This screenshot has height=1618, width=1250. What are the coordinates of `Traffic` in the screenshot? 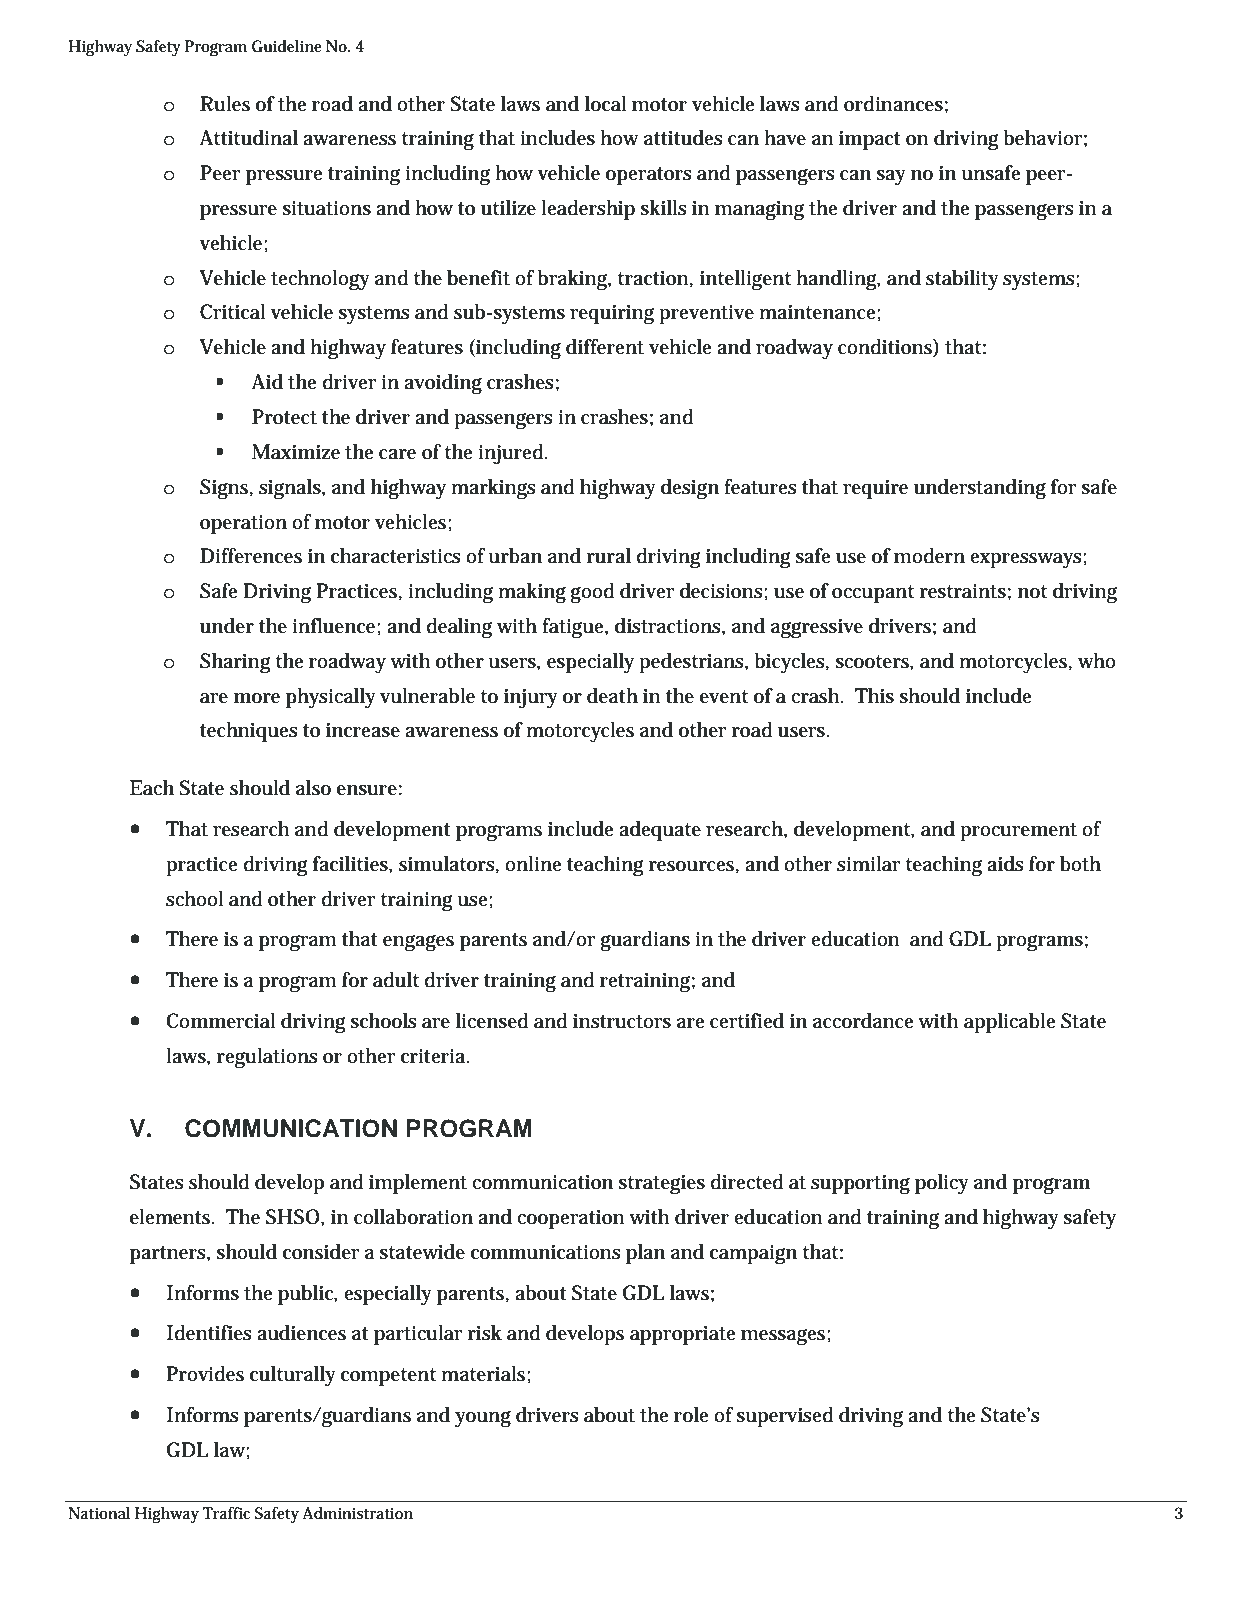 It's located at (226, 1513).
